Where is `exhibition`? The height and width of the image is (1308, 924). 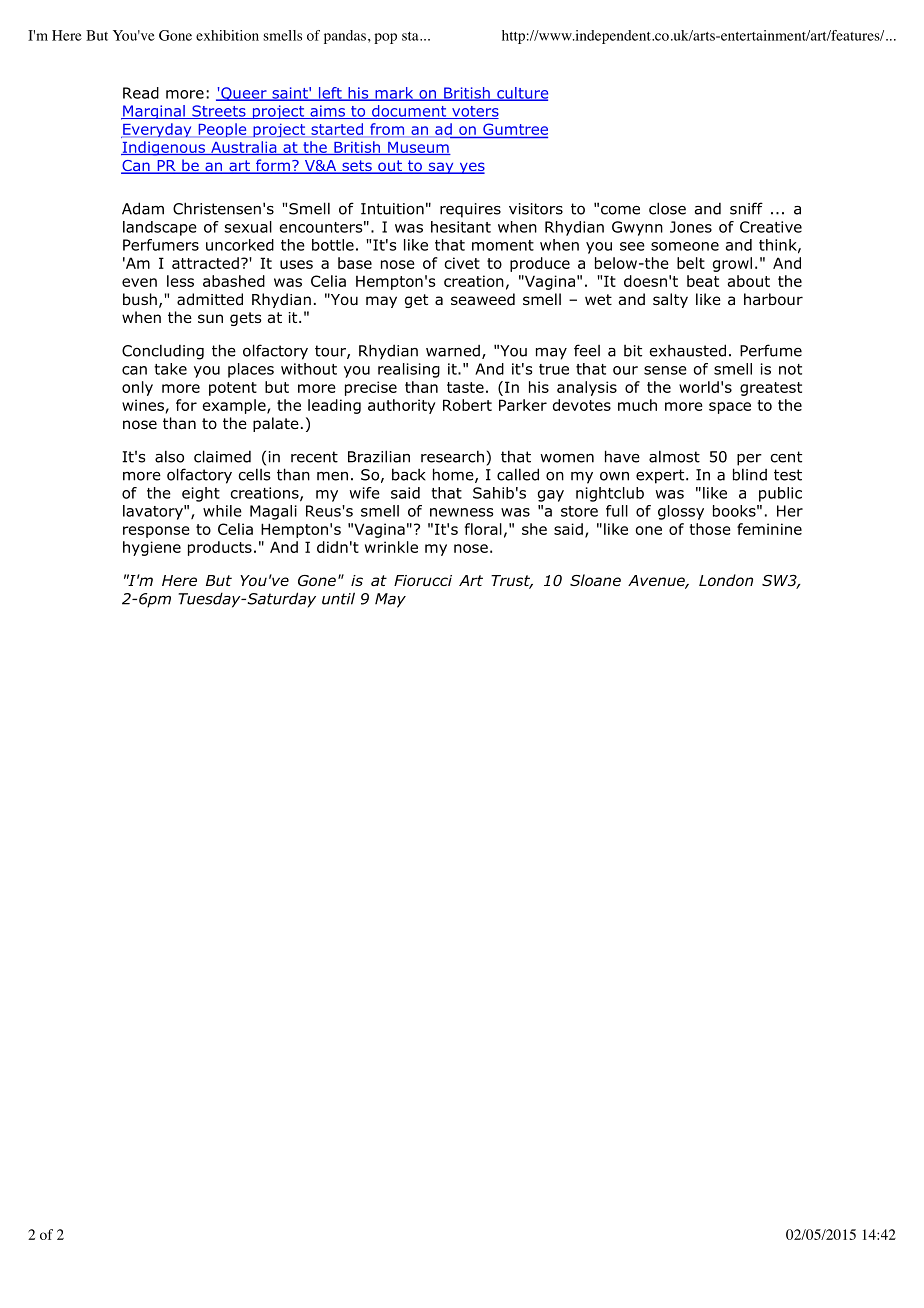
exhibition is located at coordinates (227, 35).
